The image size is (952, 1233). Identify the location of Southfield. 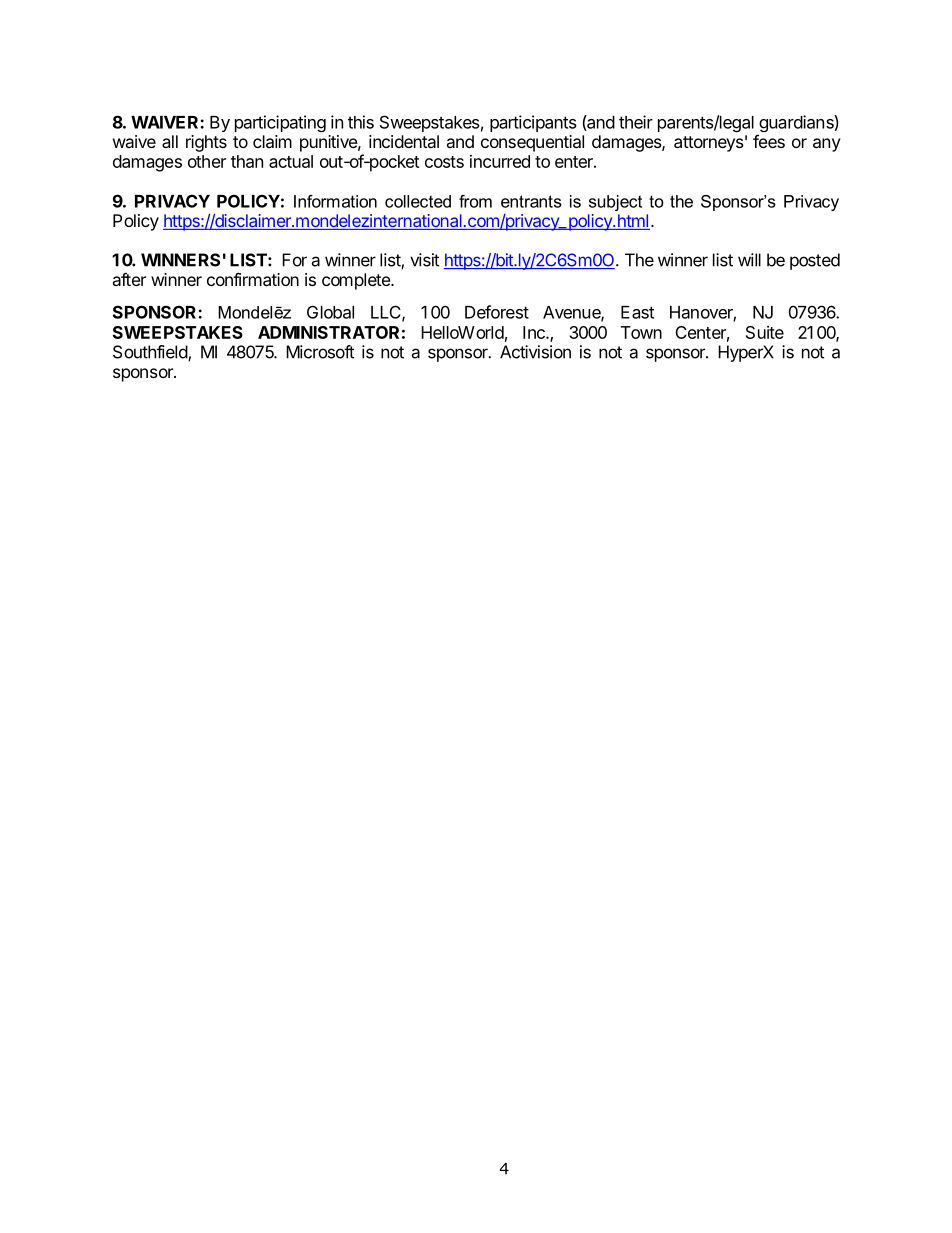
(151, 353).
